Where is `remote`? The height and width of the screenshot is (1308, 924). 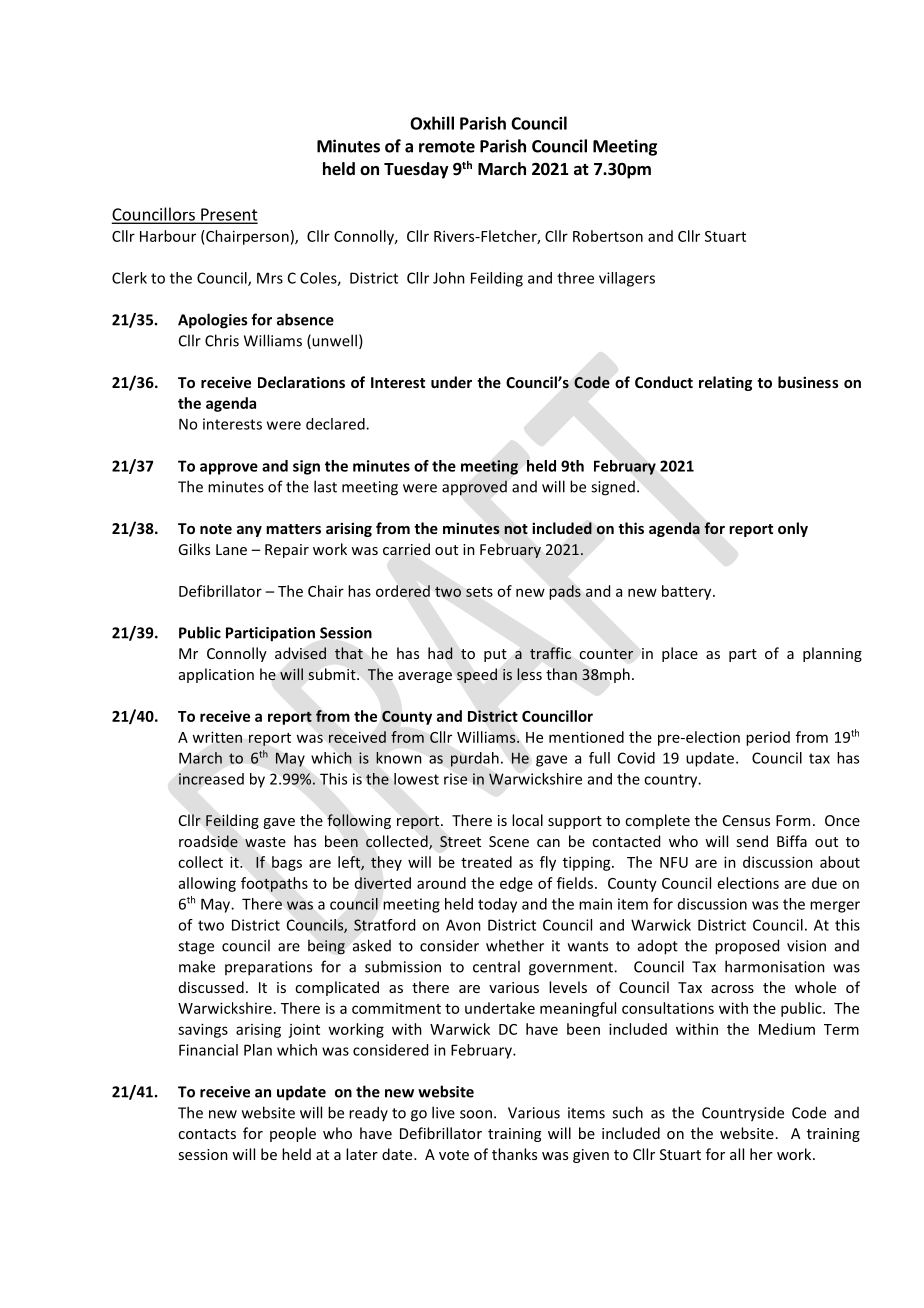
remote is located at coordinates (447, 147).
